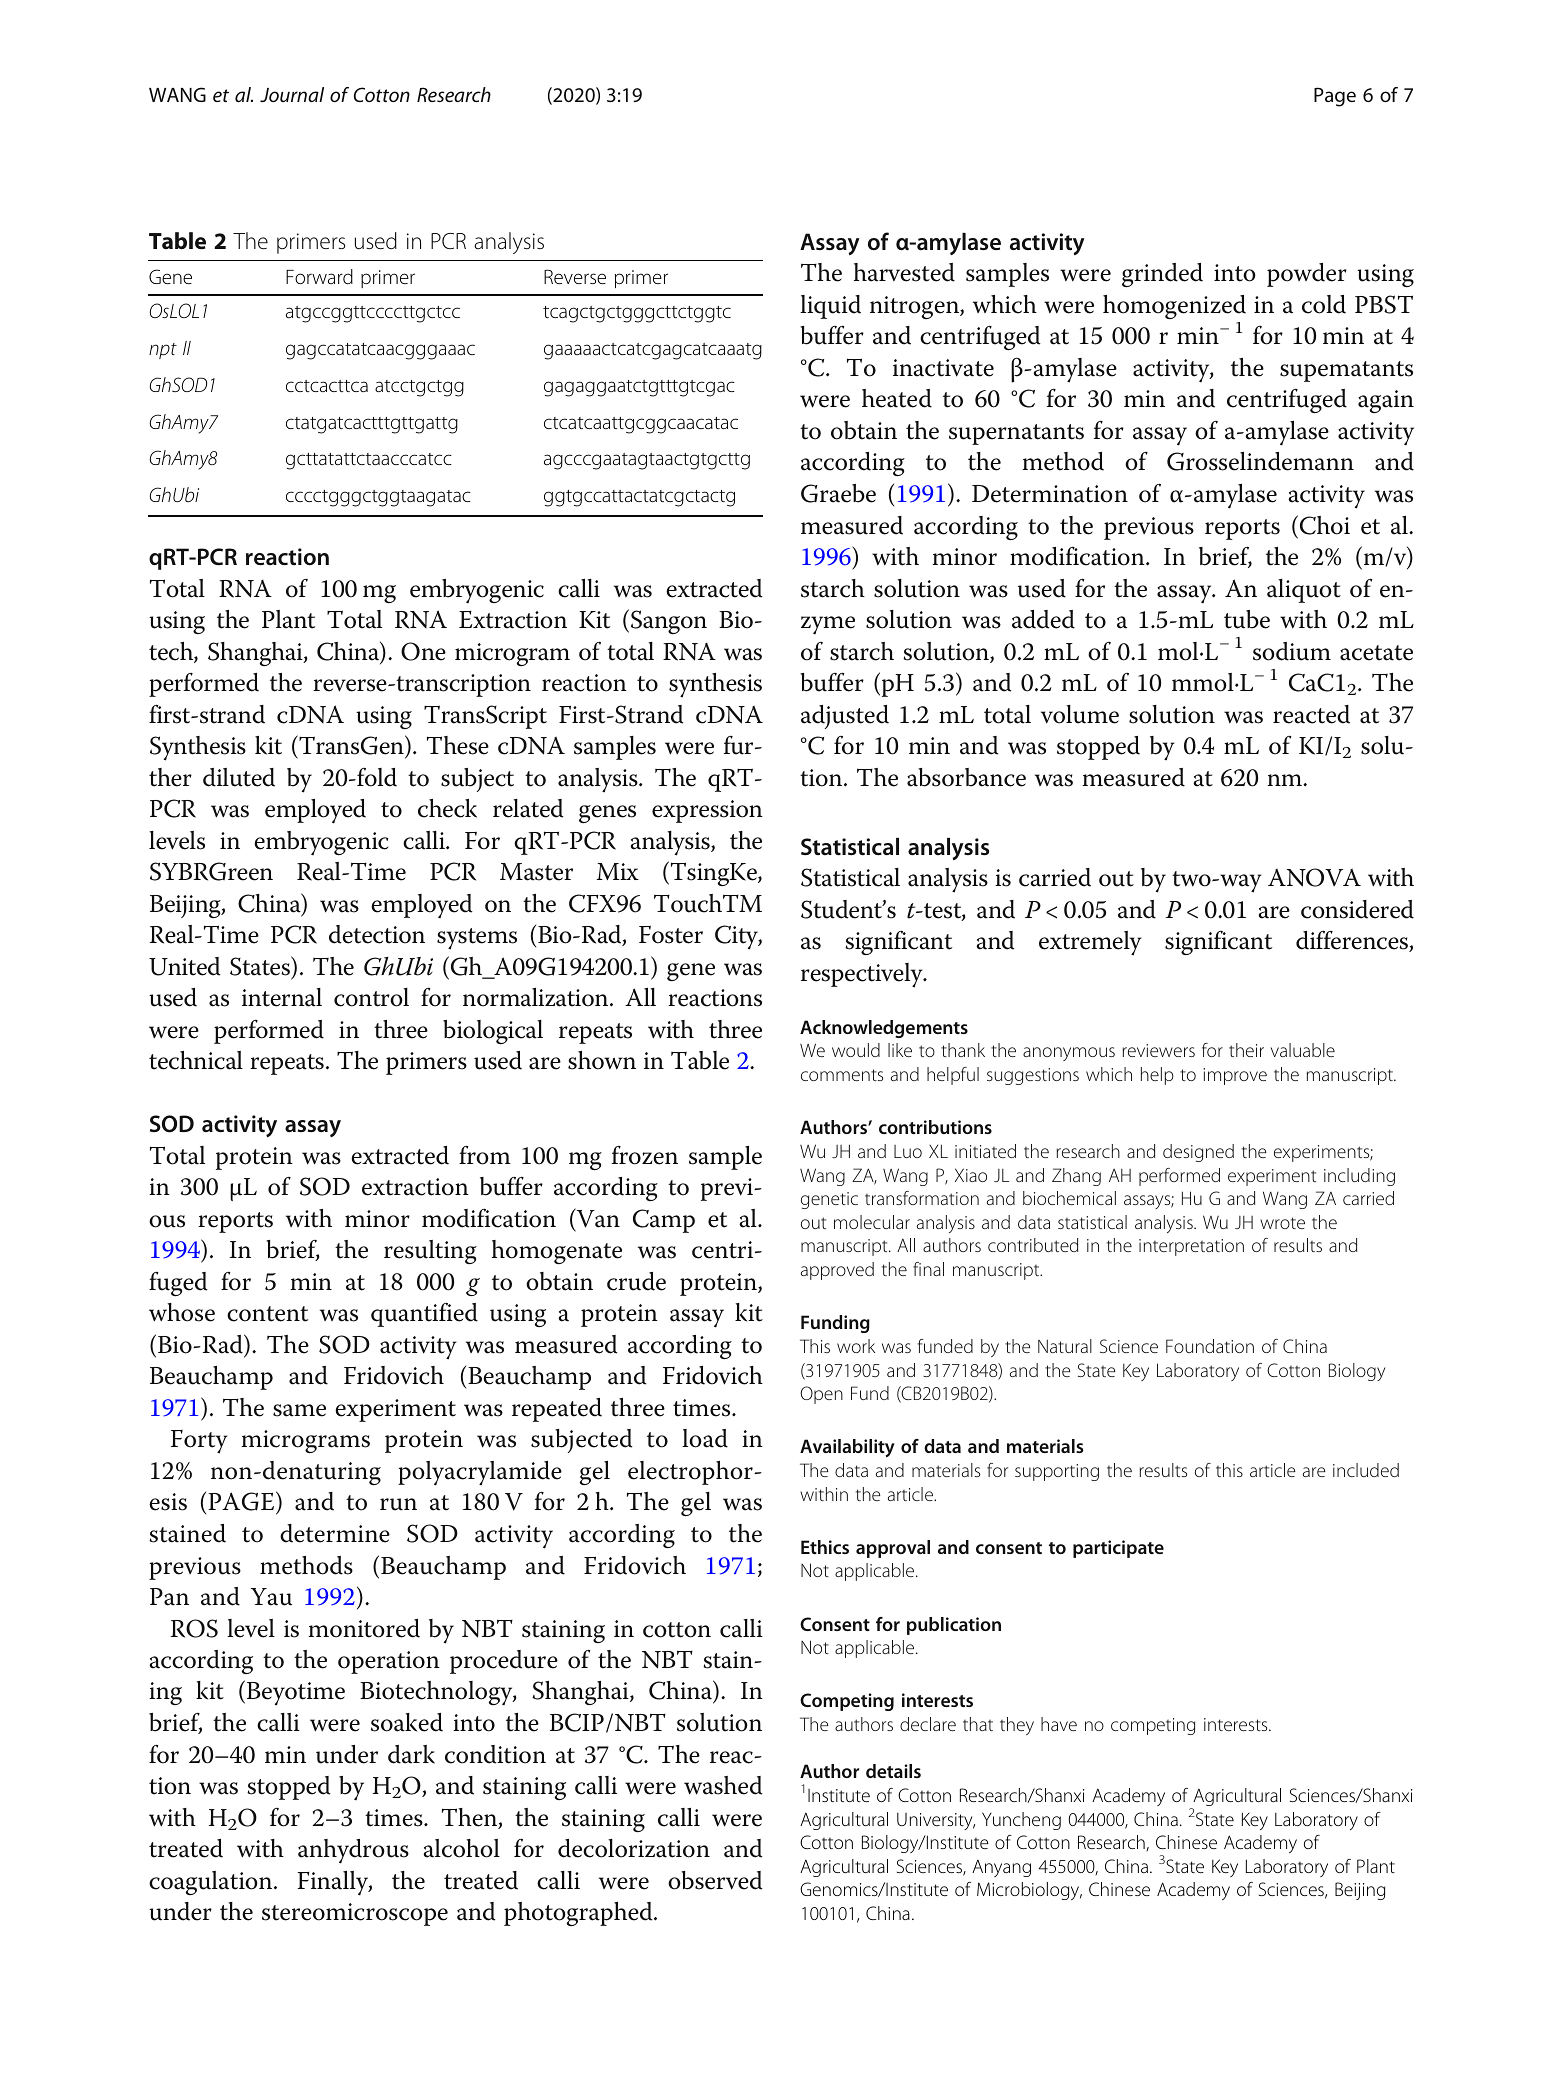  I want to click on harvested, so click(904, 272).
